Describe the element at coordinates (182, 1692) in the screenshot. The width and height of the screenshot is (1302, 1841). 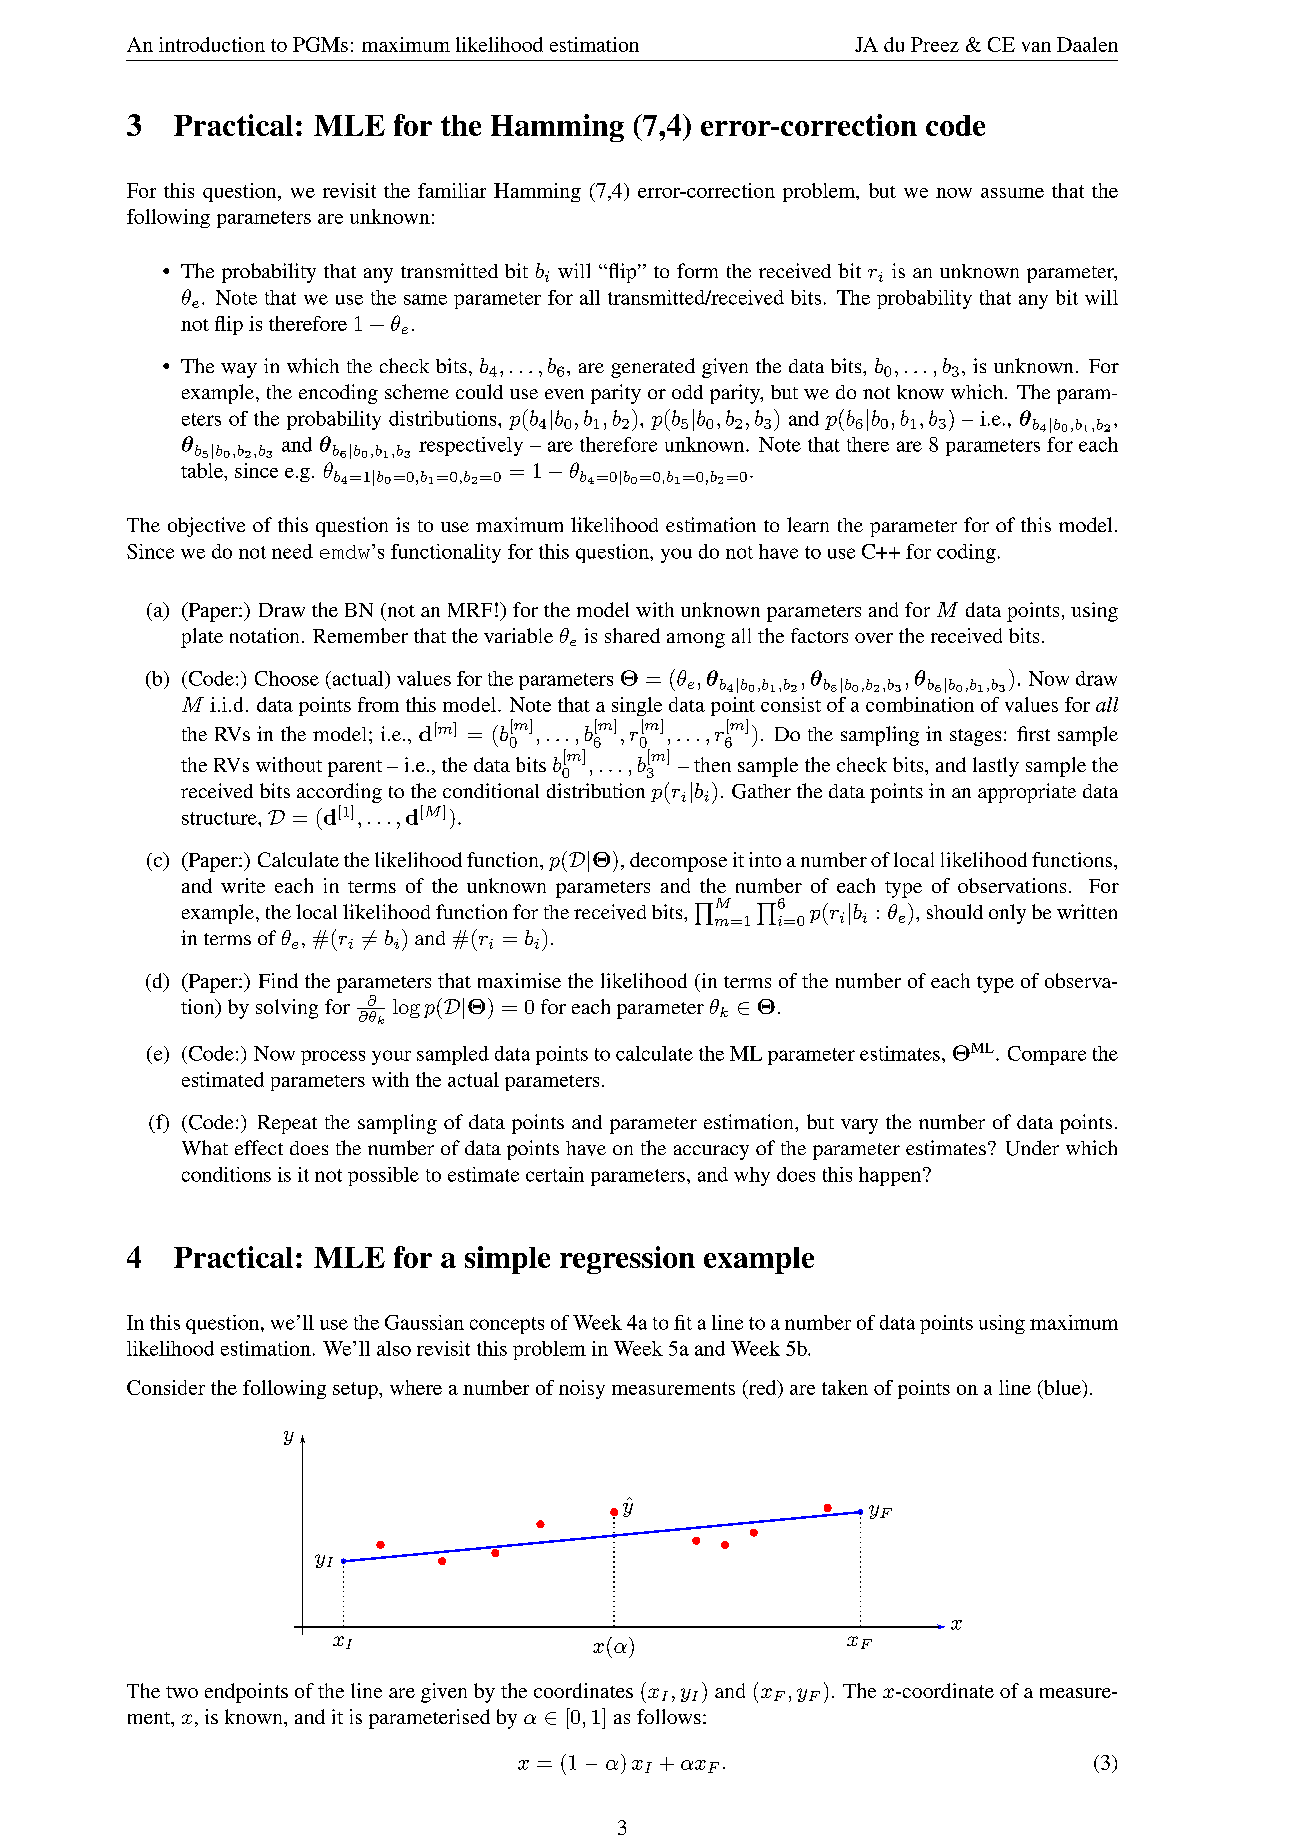
I see `two` at that location.
